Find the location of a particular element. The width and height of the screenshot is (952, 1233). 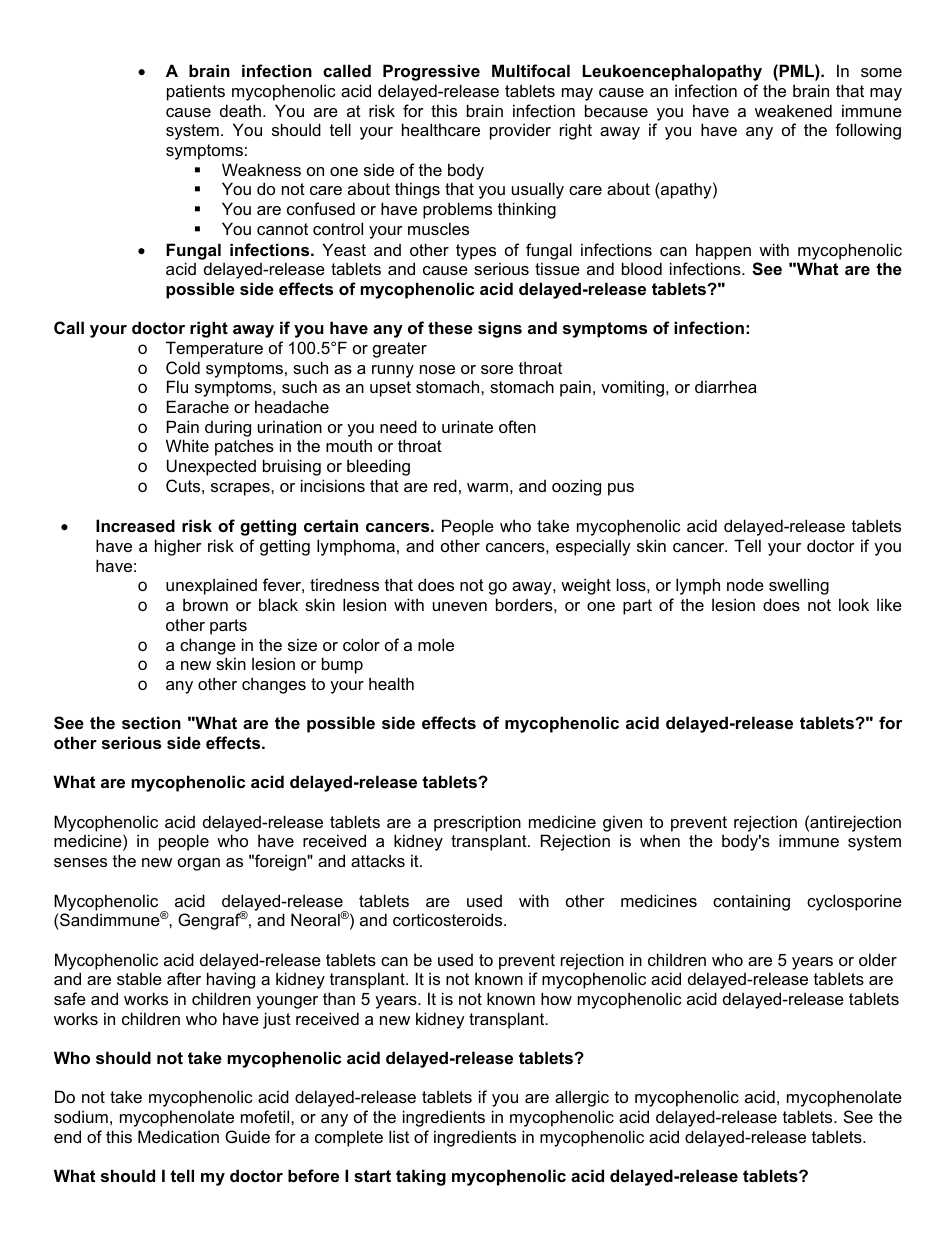

organ is located at coordinates (199, 864).
